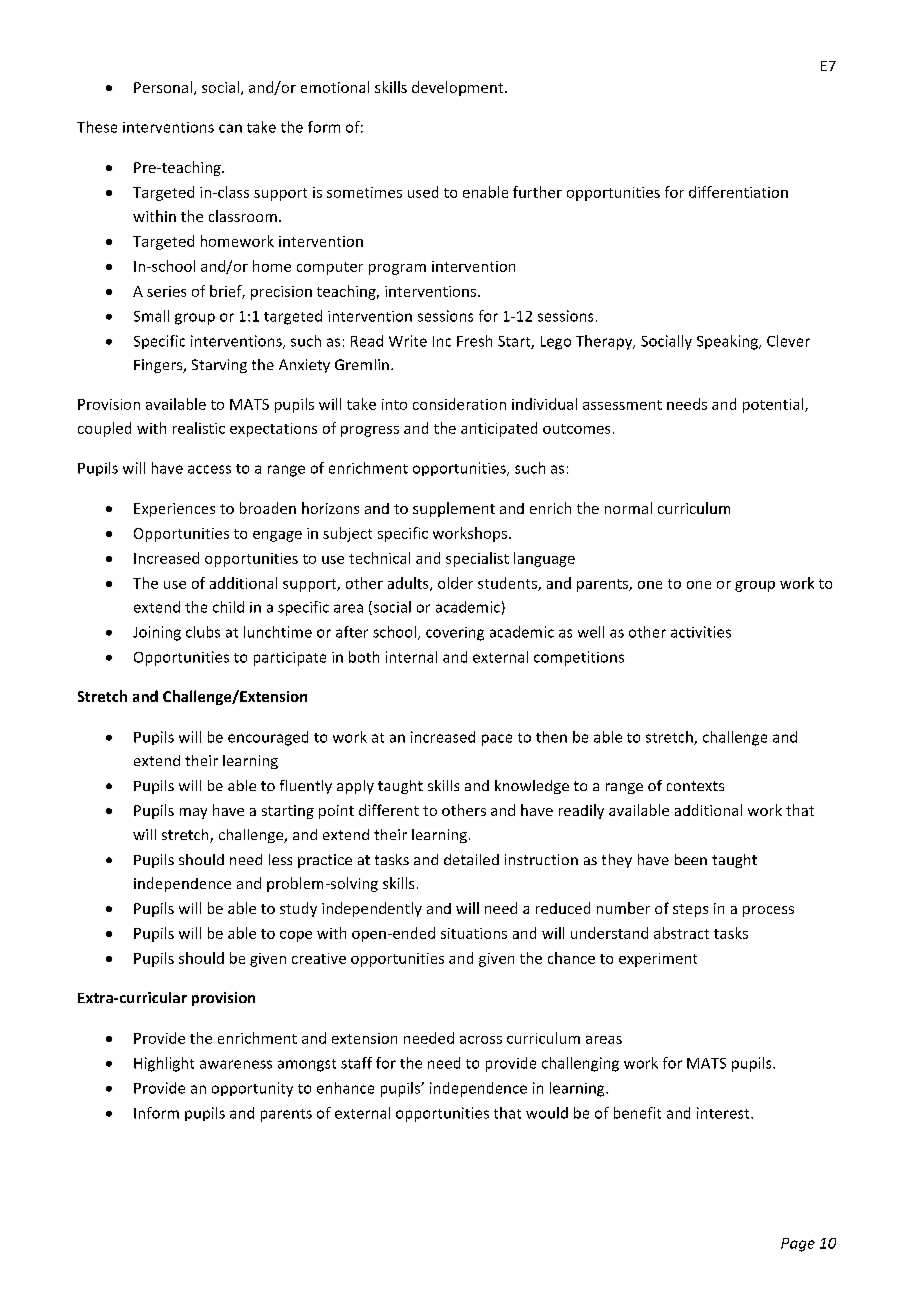  What do you see at coordinates (163, 87) in the screenshot?
I see `Personal` at bounding box center [163, 87].
